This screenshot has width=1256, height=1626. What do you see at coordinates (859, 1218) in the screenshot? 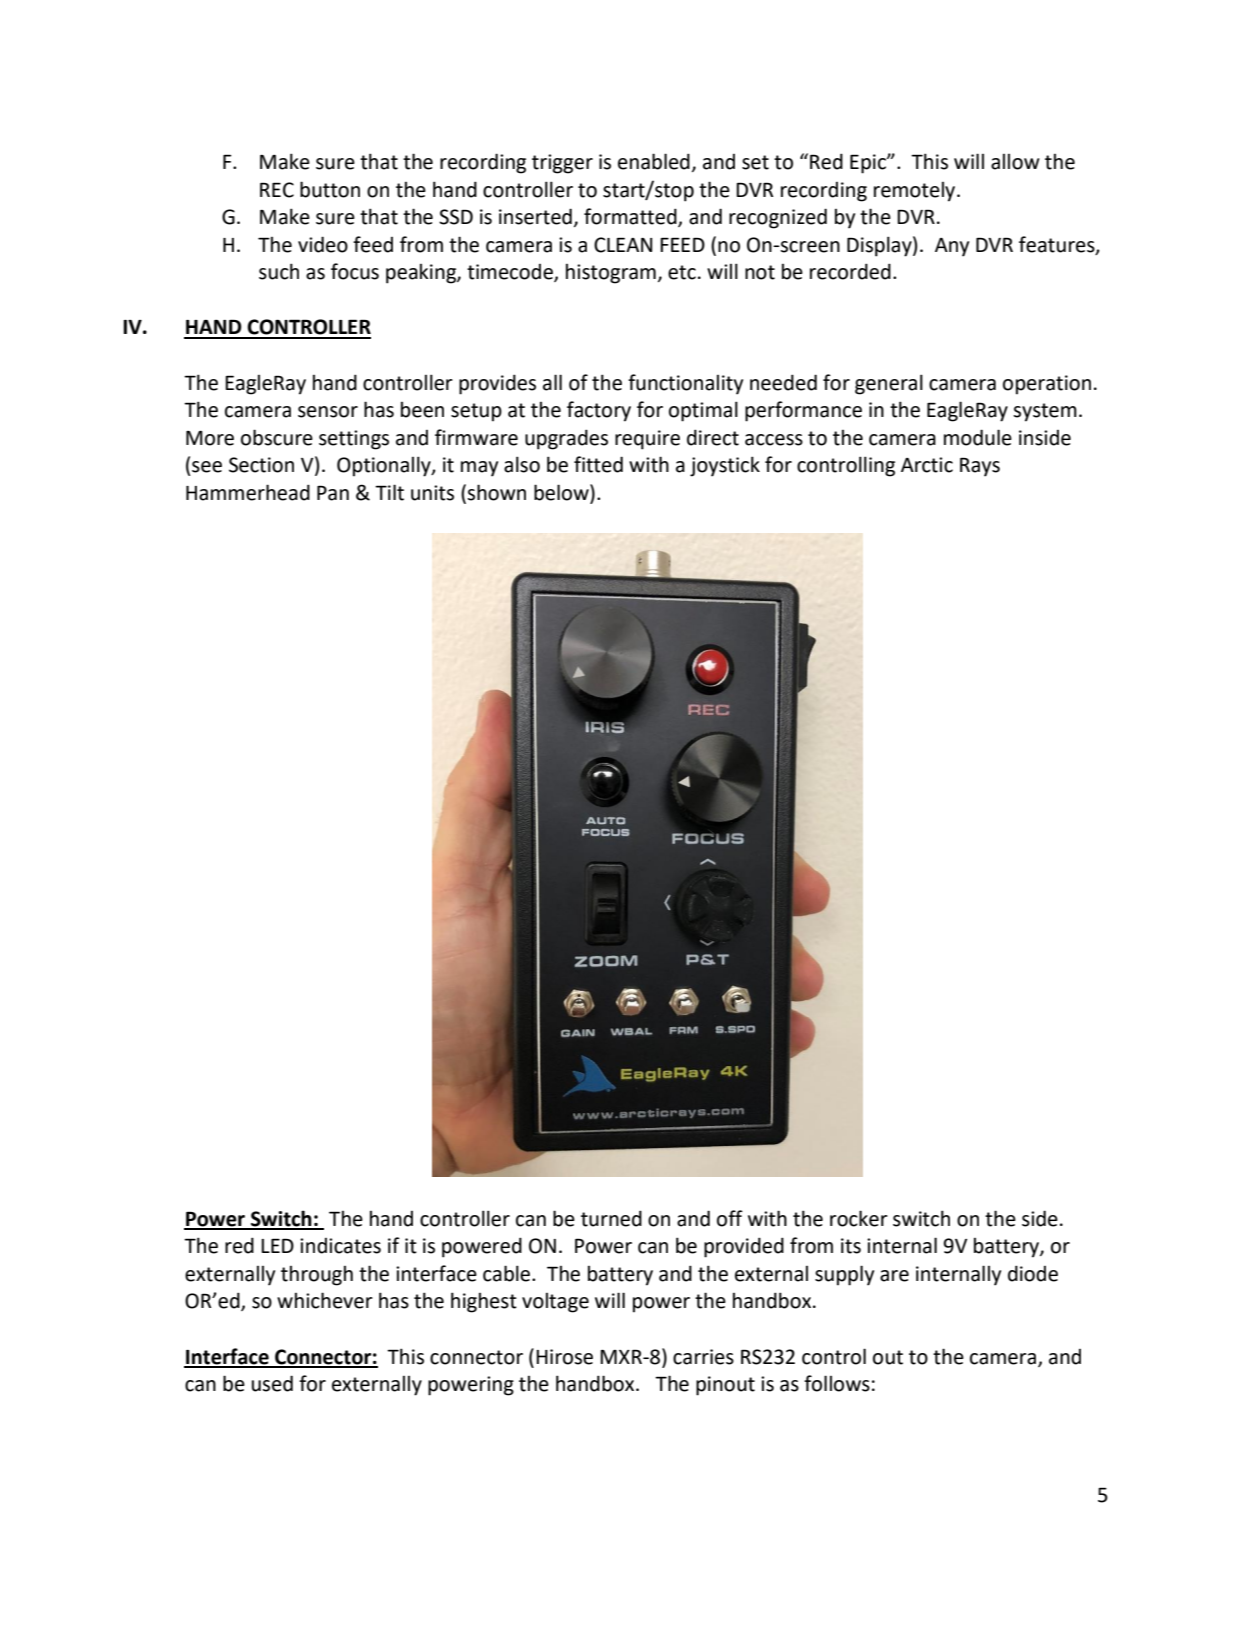
I see `rocker` at bounding box center [859, 1218].
